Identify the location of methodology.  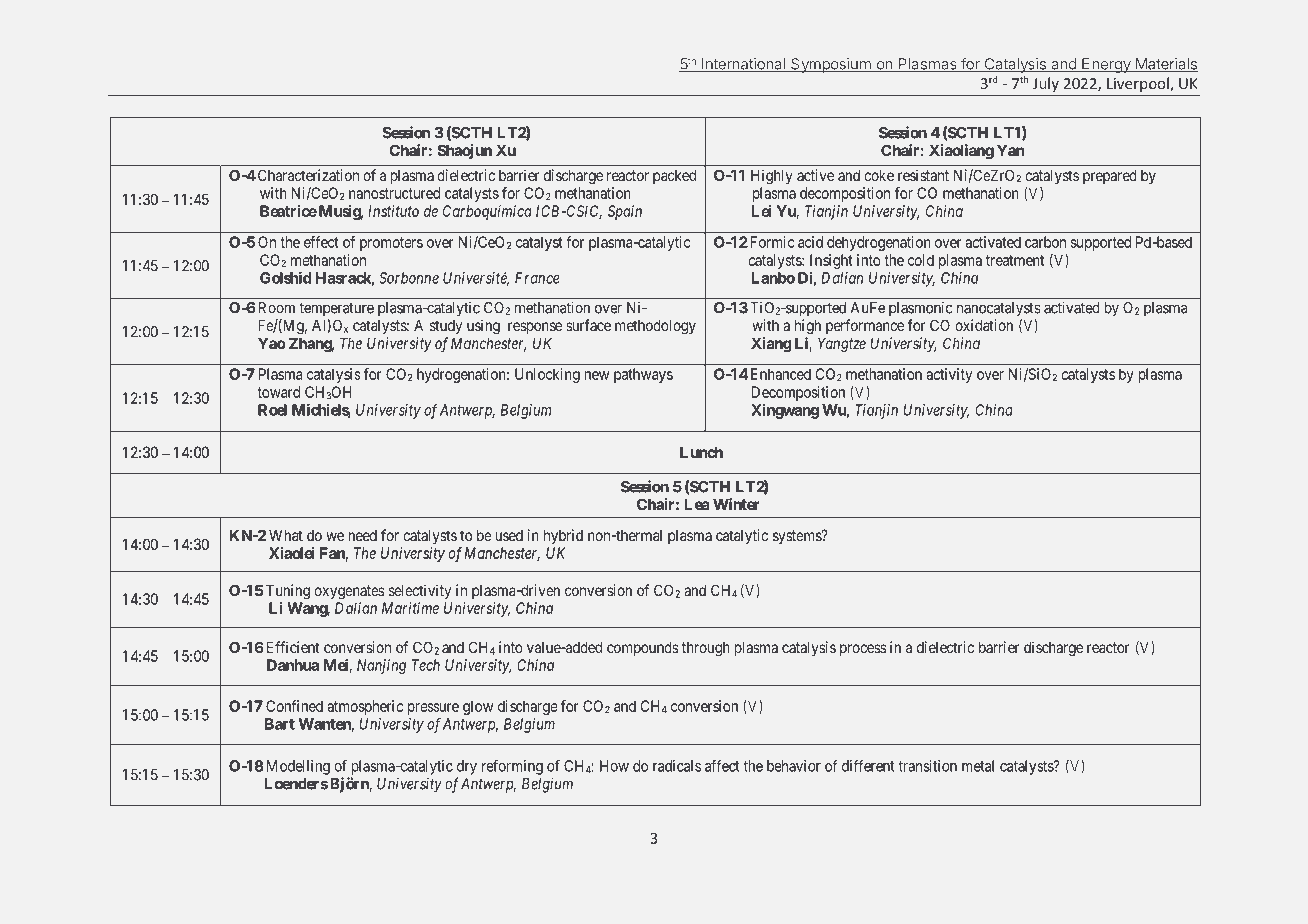
(655, 326).
